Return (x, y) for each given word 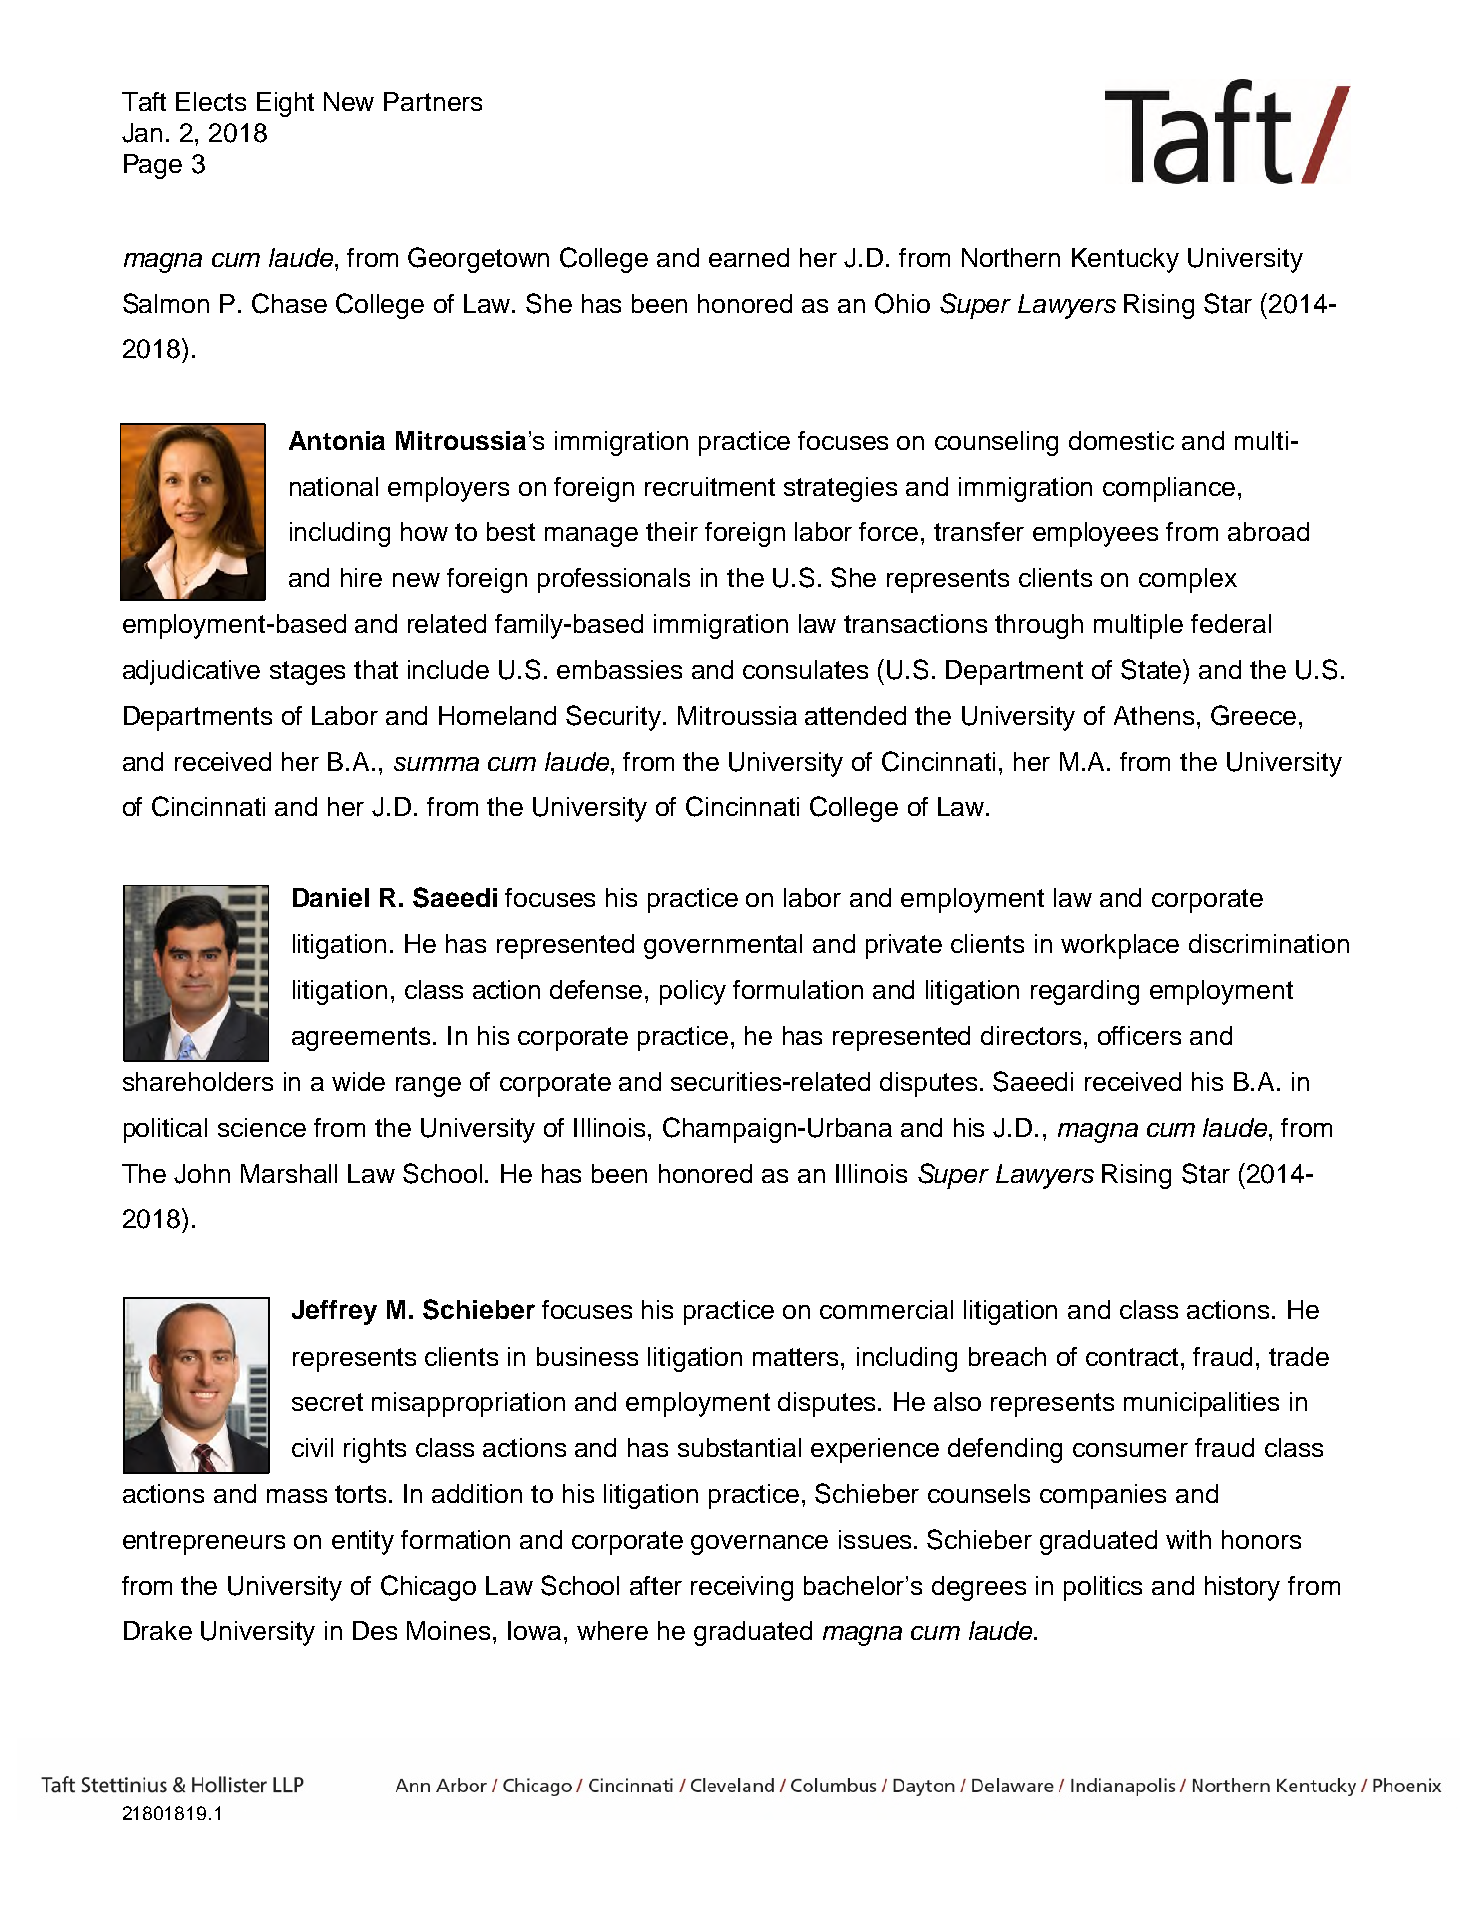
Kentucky (1125, 260)
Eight (285, 104)
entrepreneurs (204, 1543)
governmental (723, 946)
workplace (1120, 946)
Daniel (331, 897)
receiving (742, 1588)
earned (749, 257)
